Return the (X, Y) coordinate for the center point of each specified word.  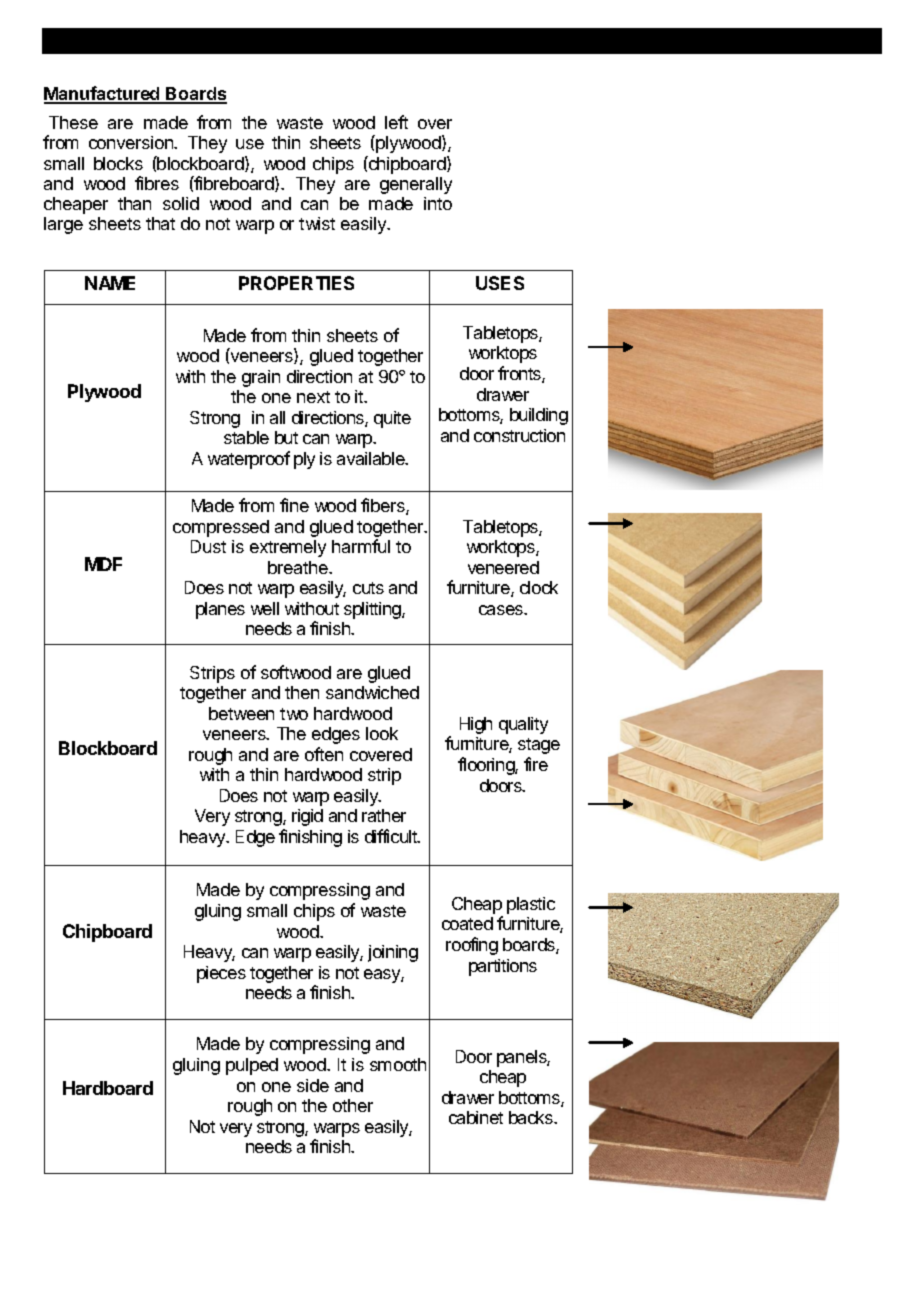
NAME (110, 283)
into (438, 203)
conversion (132, 142)
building (539, 416)
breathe (299, 567)
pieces (221, 974)
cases (502, 610)
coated (467, 923)
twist (317, 223)
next (313, 397)
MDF (103, 564)
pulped (252, 1066)
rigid (307, 817)
